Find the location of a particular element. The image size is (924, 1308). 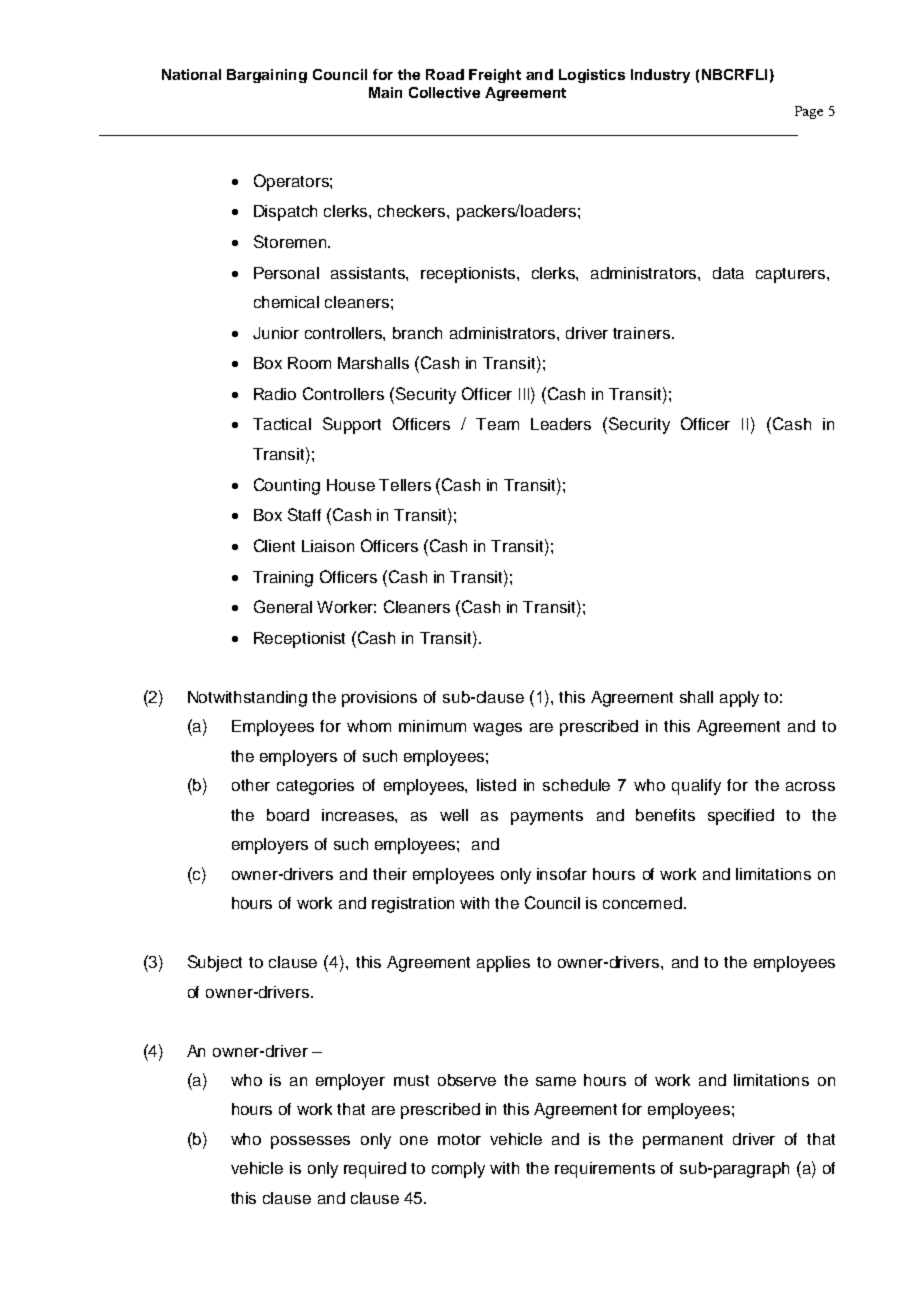

permanent is located at coordinates (683, 1141).
